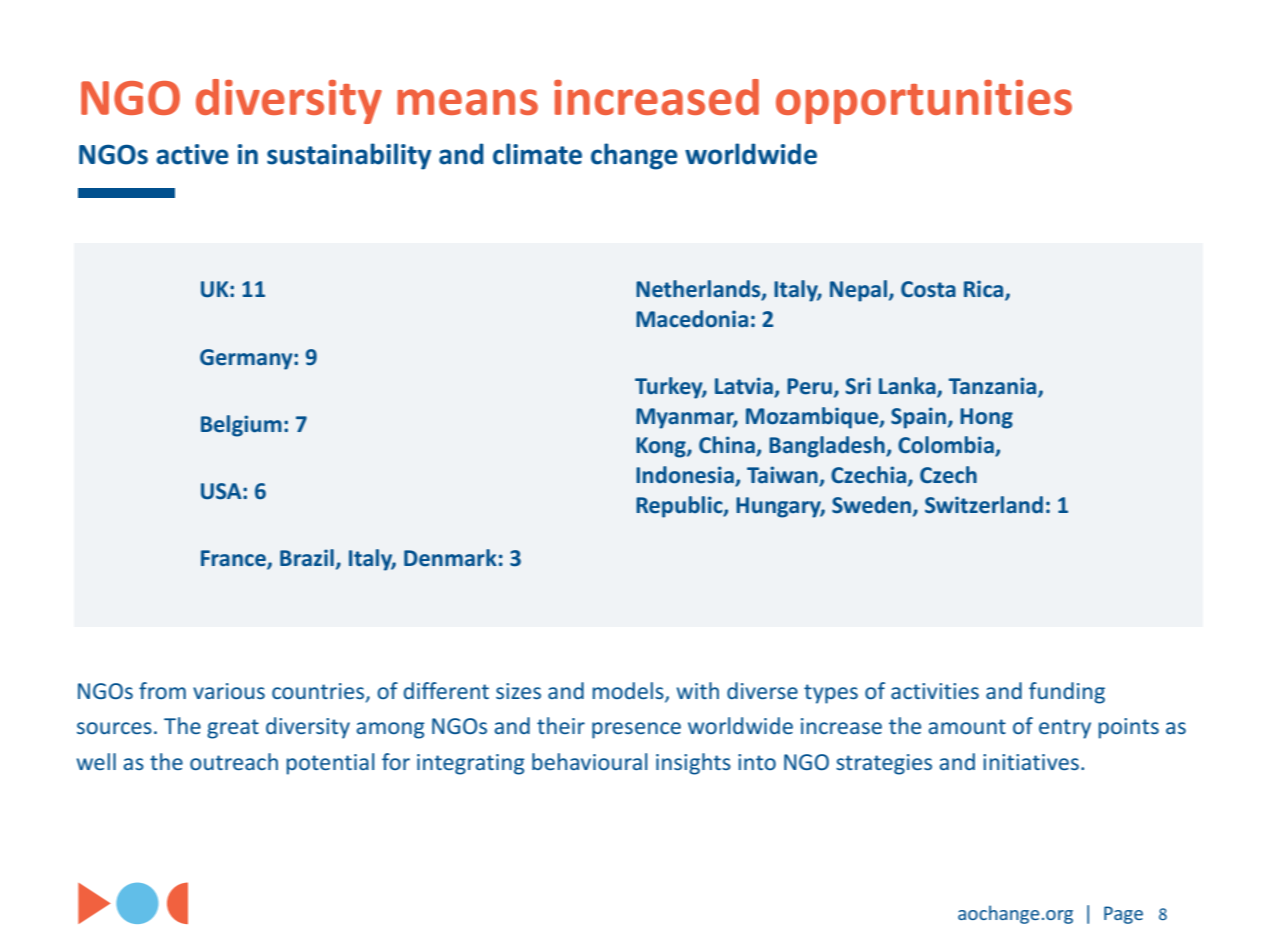  I want to click on Brazil, so click(307, 558).
